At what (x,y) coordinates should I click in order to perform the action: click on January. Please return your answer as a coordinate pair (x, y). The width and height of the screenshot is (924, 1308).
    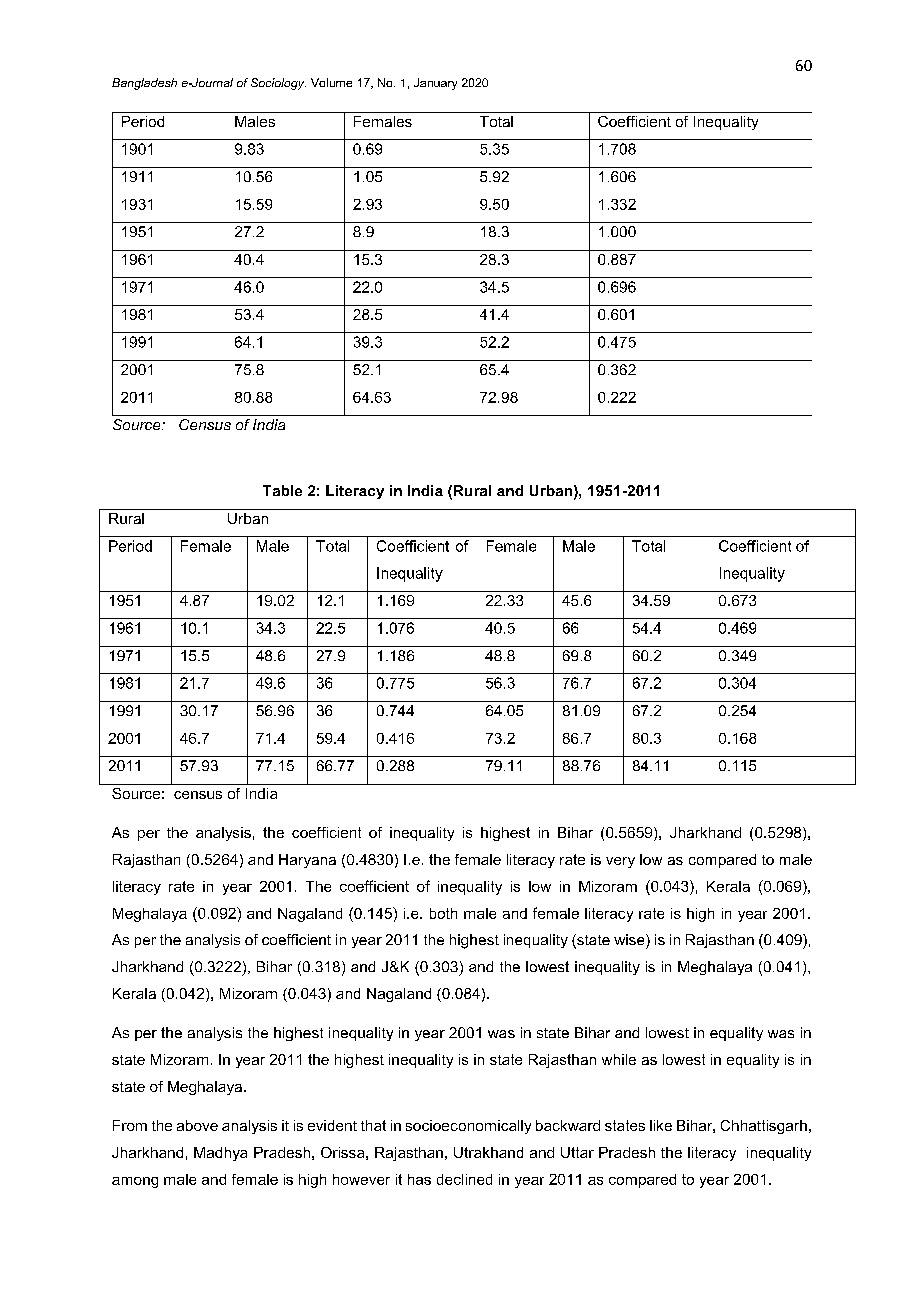
    Looking at the image, I should click on (435, 84).
